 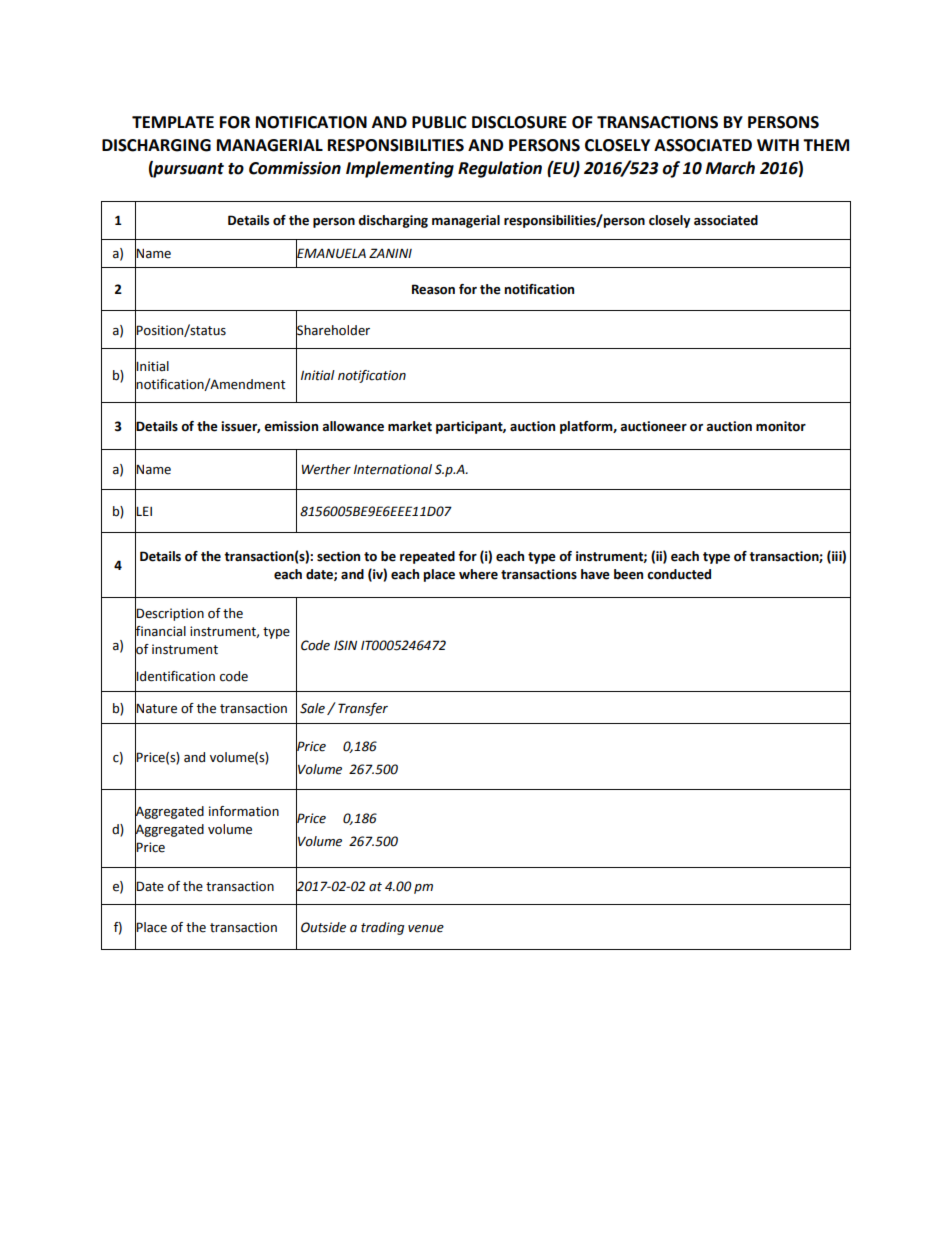 I want to click on WITH, so click(x=778, y=145).
